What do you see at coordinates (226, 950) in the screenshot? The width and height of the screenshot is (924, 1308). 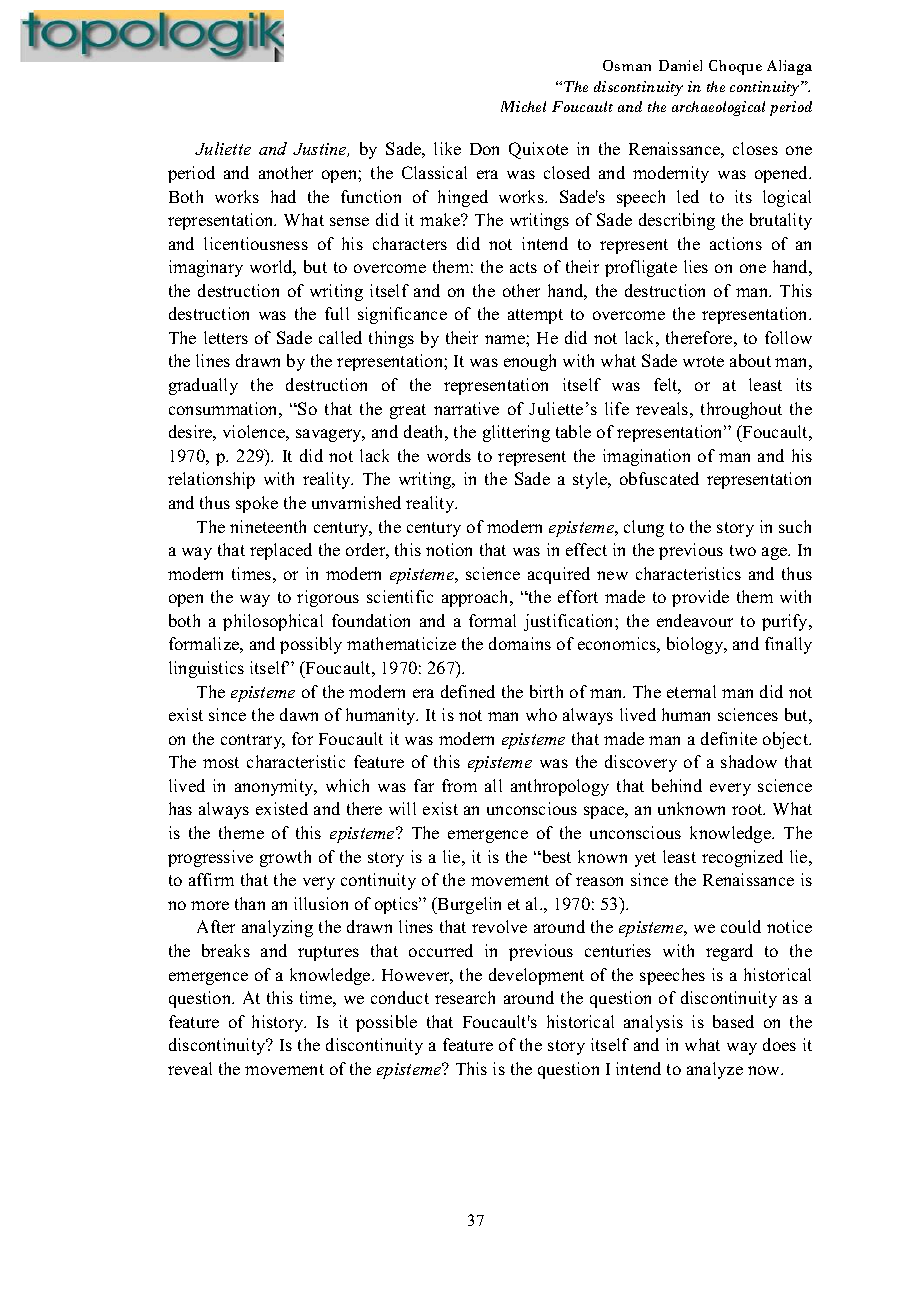 I see `breaks` at bounding box center [226, 950].
